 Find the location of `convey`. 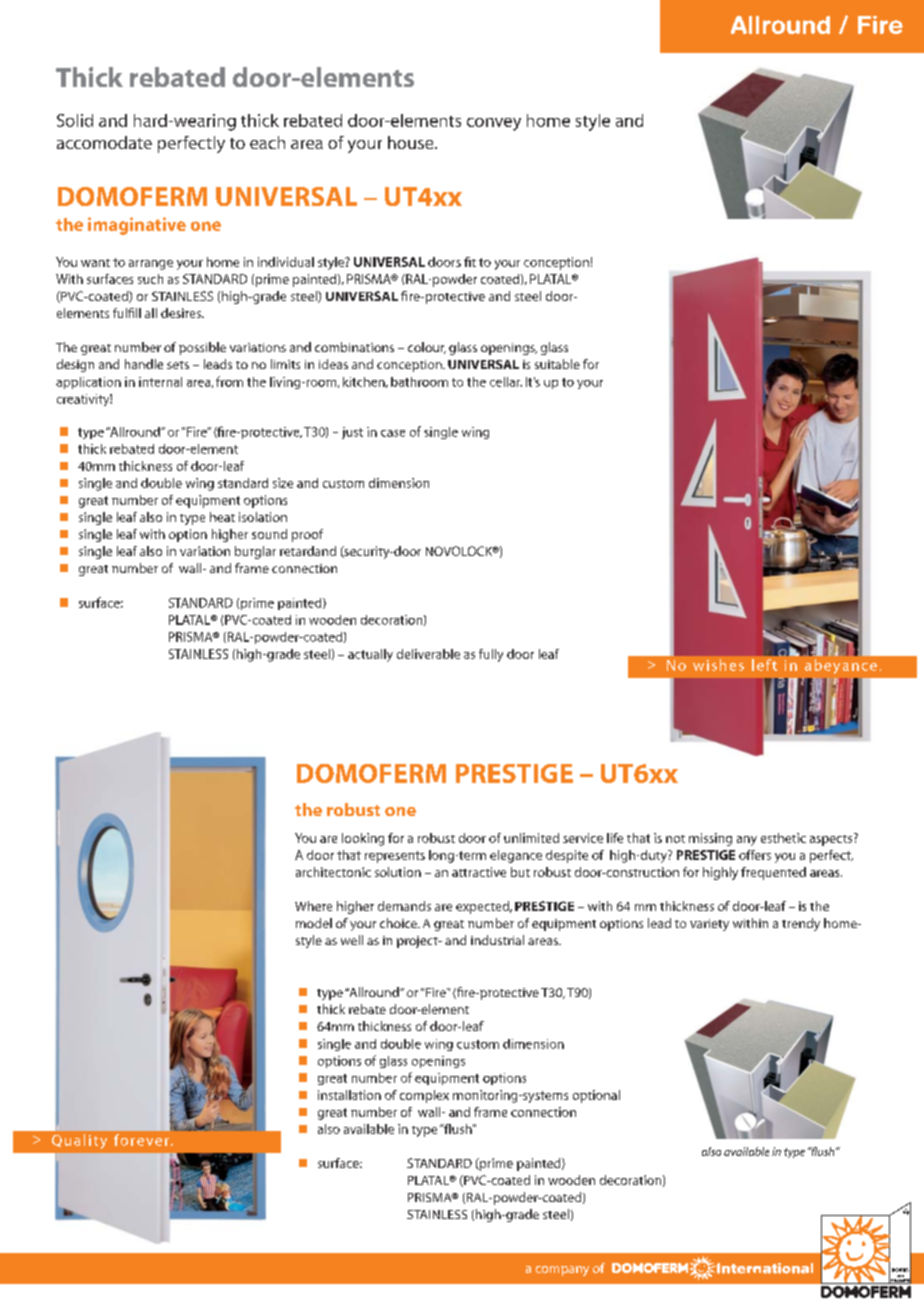

convey is located at coordinates (494, 124).
